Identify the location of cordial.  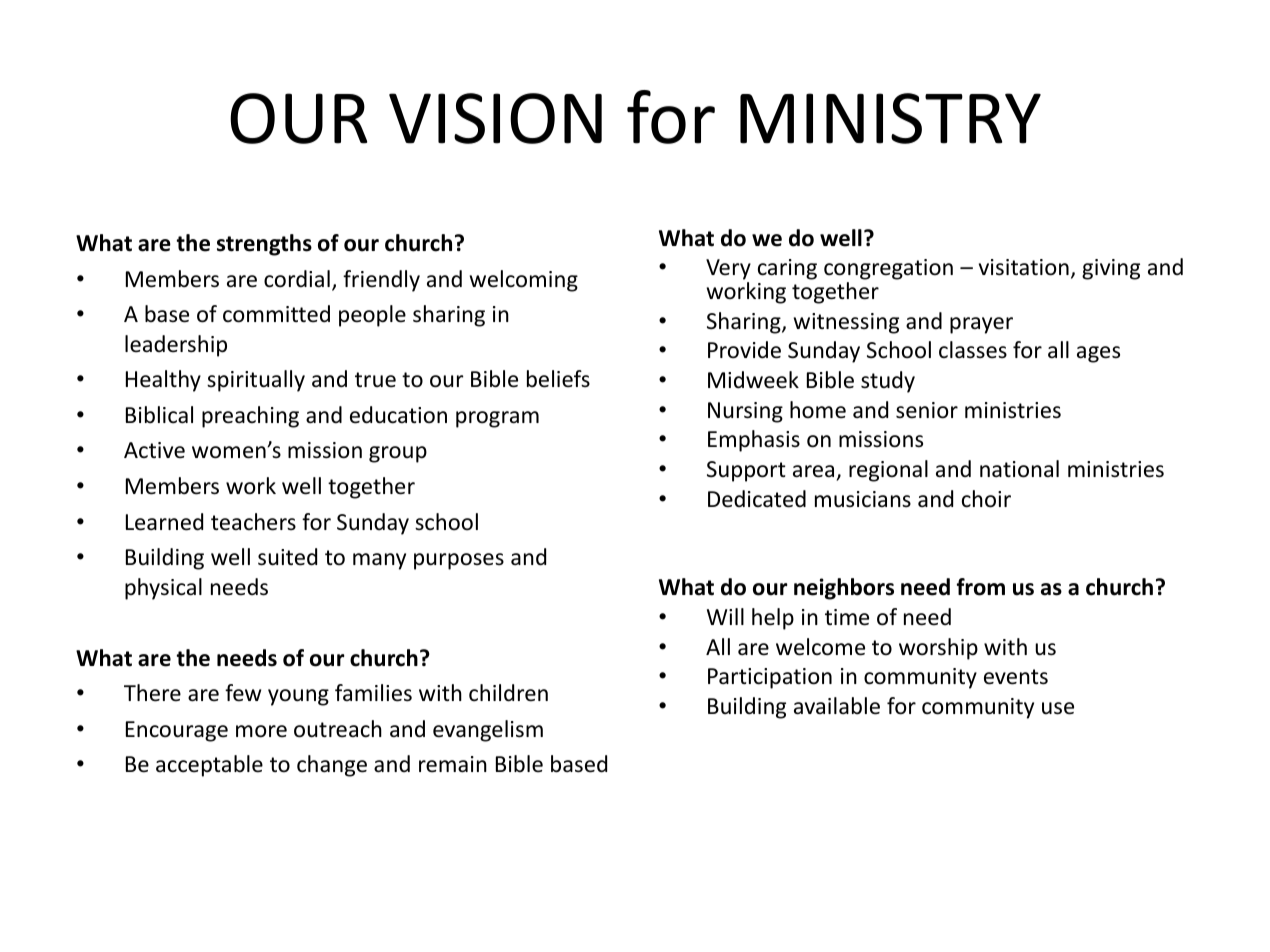
(297, 279).
